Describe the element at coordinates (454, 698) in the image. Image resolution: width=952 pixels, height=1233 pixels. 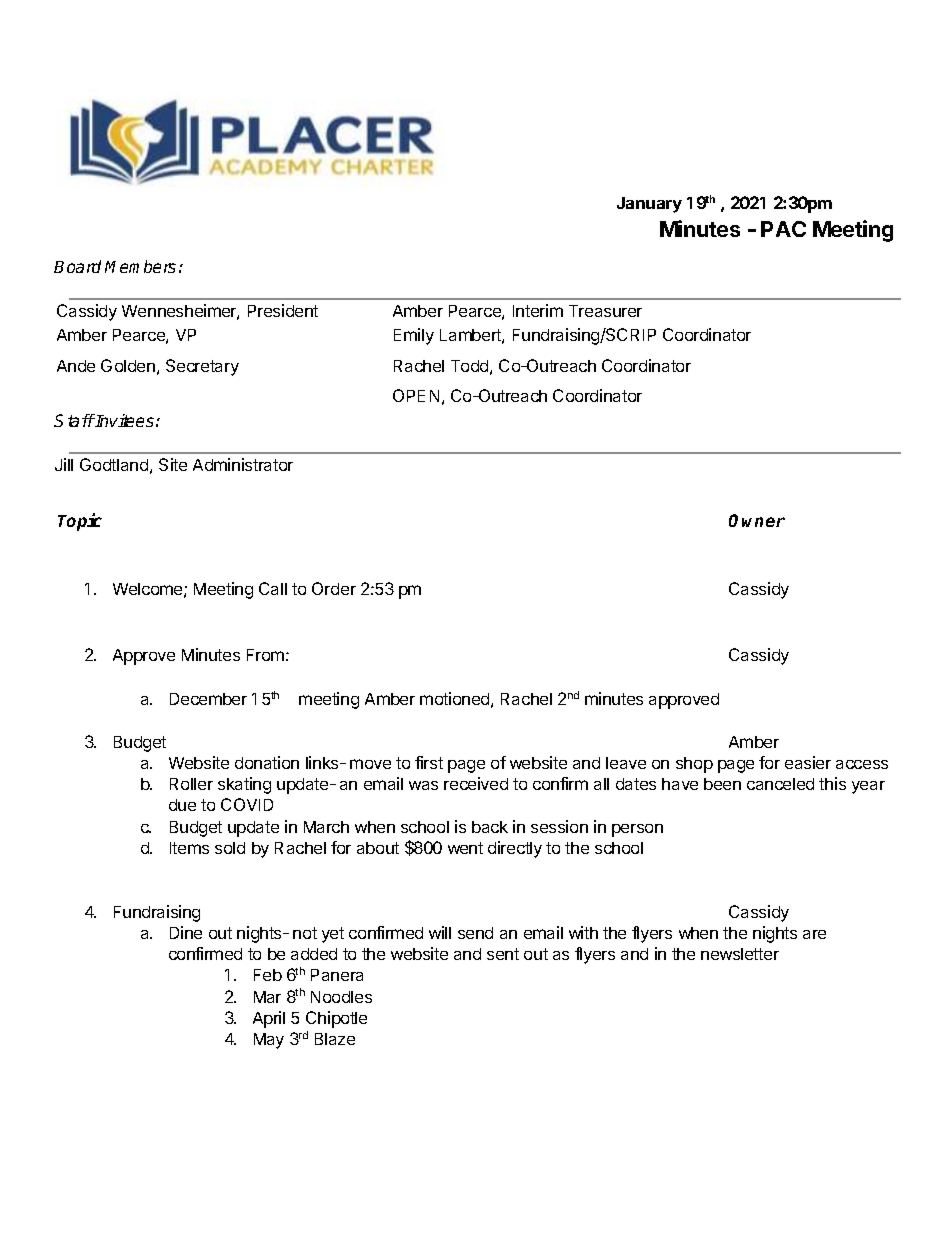
I see `motioned` at that location.
